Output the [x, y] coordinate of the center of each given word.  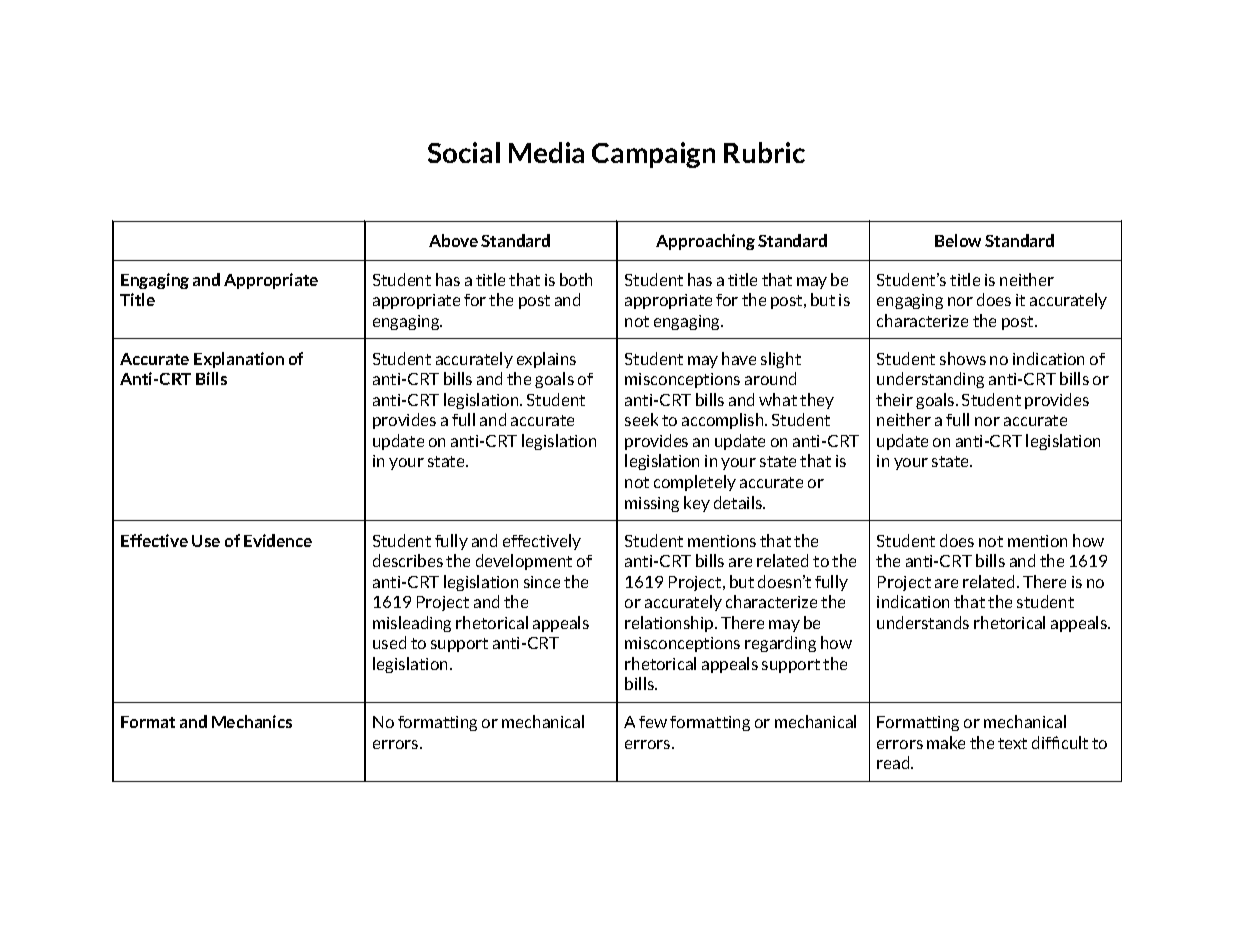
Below [958, 240]
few [653, 722]
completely [695, 483]
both [576, 279]
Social [464, 152]
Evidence [278, 540]
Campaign [653, 155]
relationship [670, 624]
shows [963, 358]
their [894, 399]
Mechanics [252, 721]
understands [923, 622]
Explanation [239, 360]
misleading [412, 624]
